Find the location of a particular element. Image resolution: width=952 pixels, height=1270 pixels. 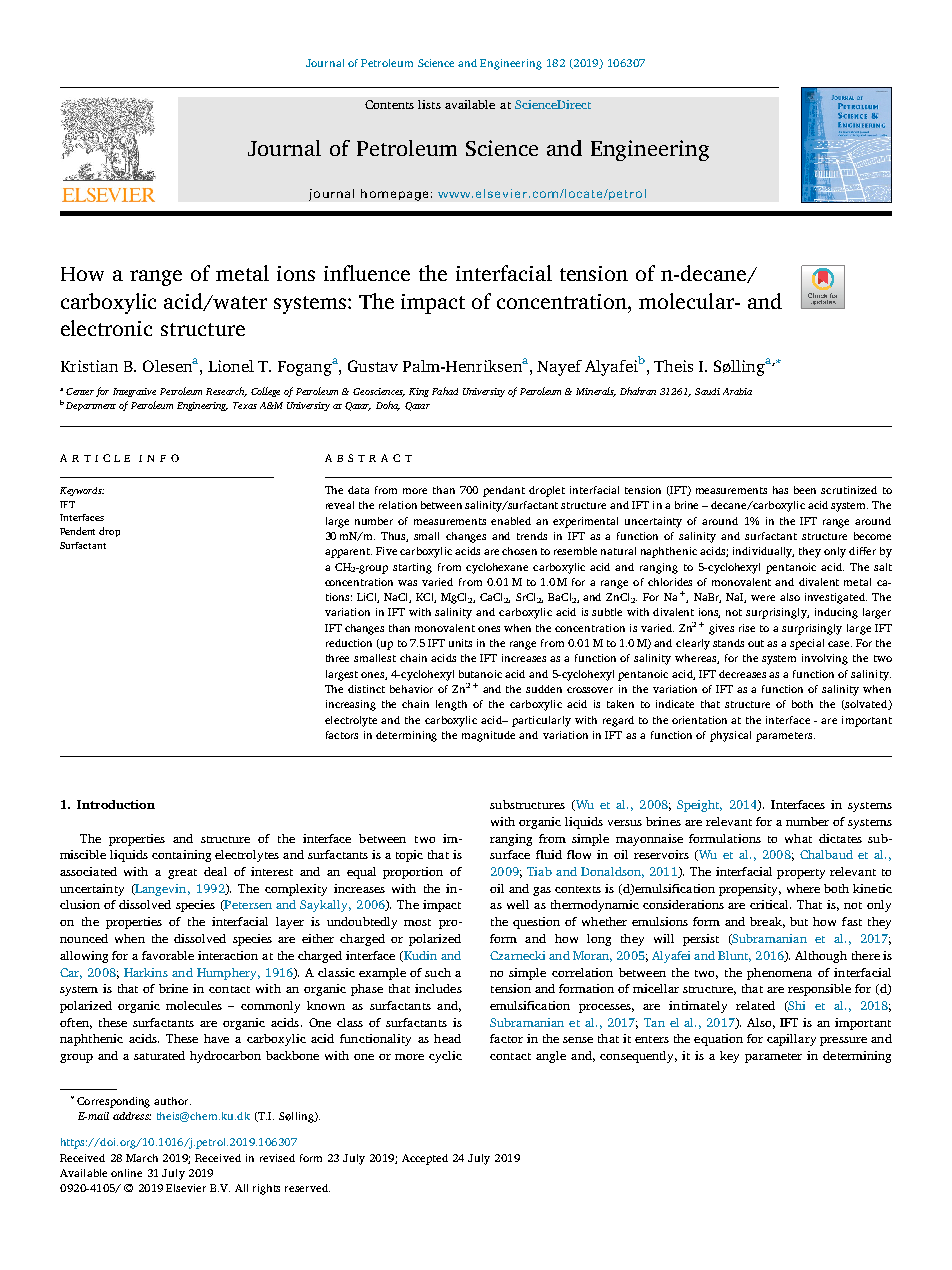

lists is located at coordinates (429, 104).
